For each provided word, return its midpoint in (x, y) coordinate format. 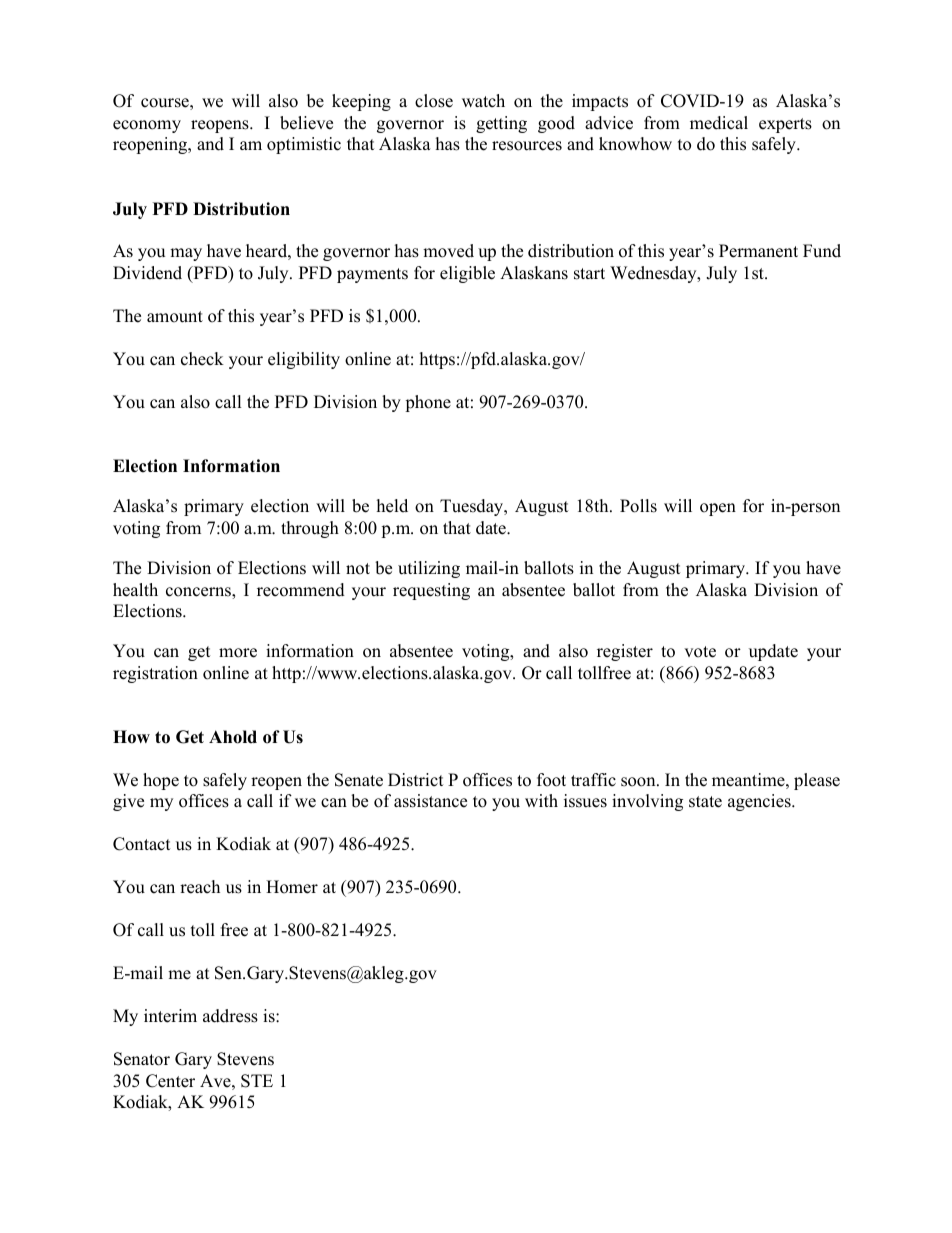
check (202, 359)
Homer (292, 887)
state (705, 802)
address (230, 1016)
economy (147, 126)
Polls (638, 506)
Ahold (233, 737)
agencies (760, 802)
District (416, 780)
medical (719, 123)
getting (501, 124)
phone (428, 403)
